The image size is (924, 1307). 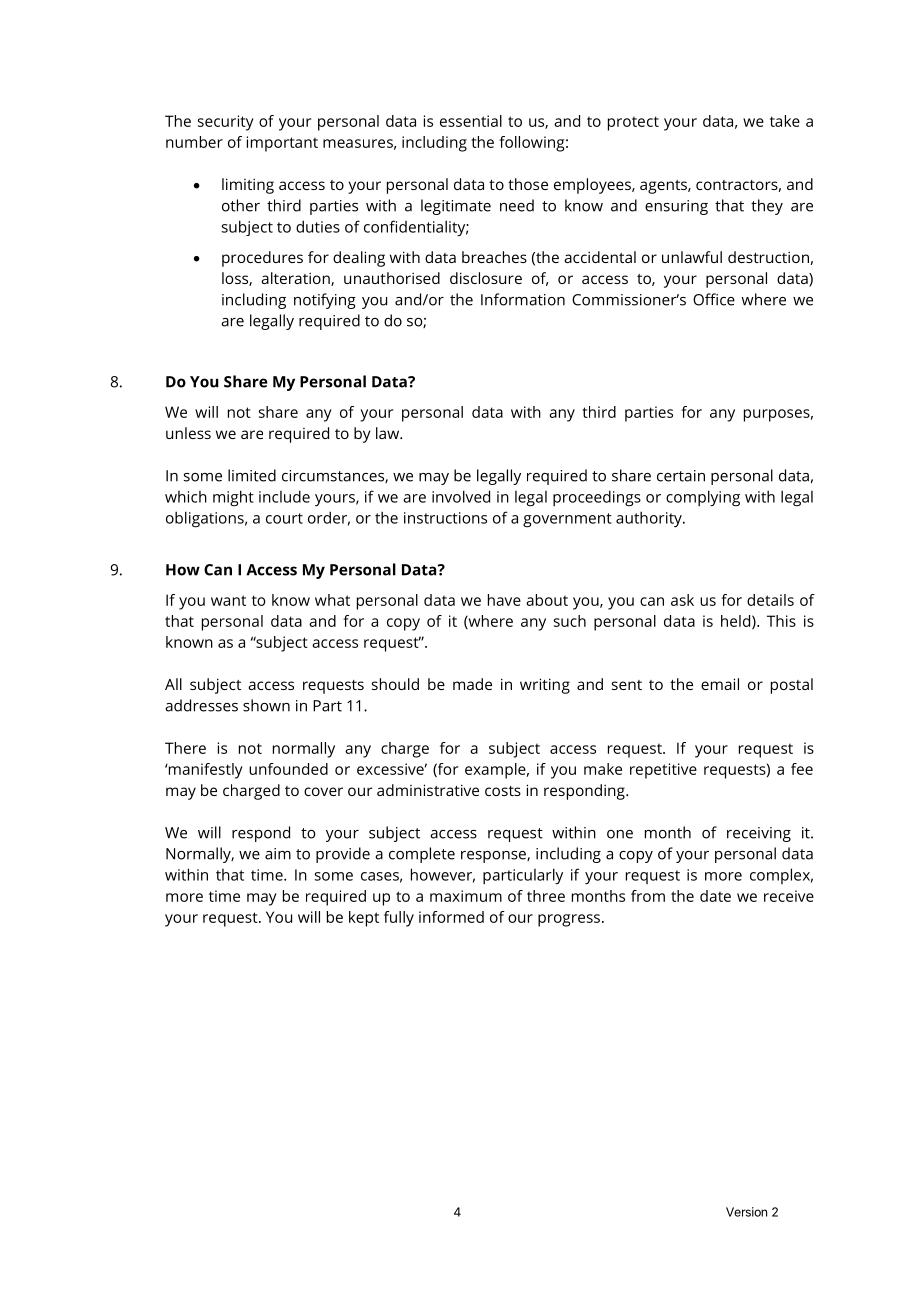 What do you see at coordinates (528, 184) in the screenshot?
I see `those` at bounding box center [528, 184].
